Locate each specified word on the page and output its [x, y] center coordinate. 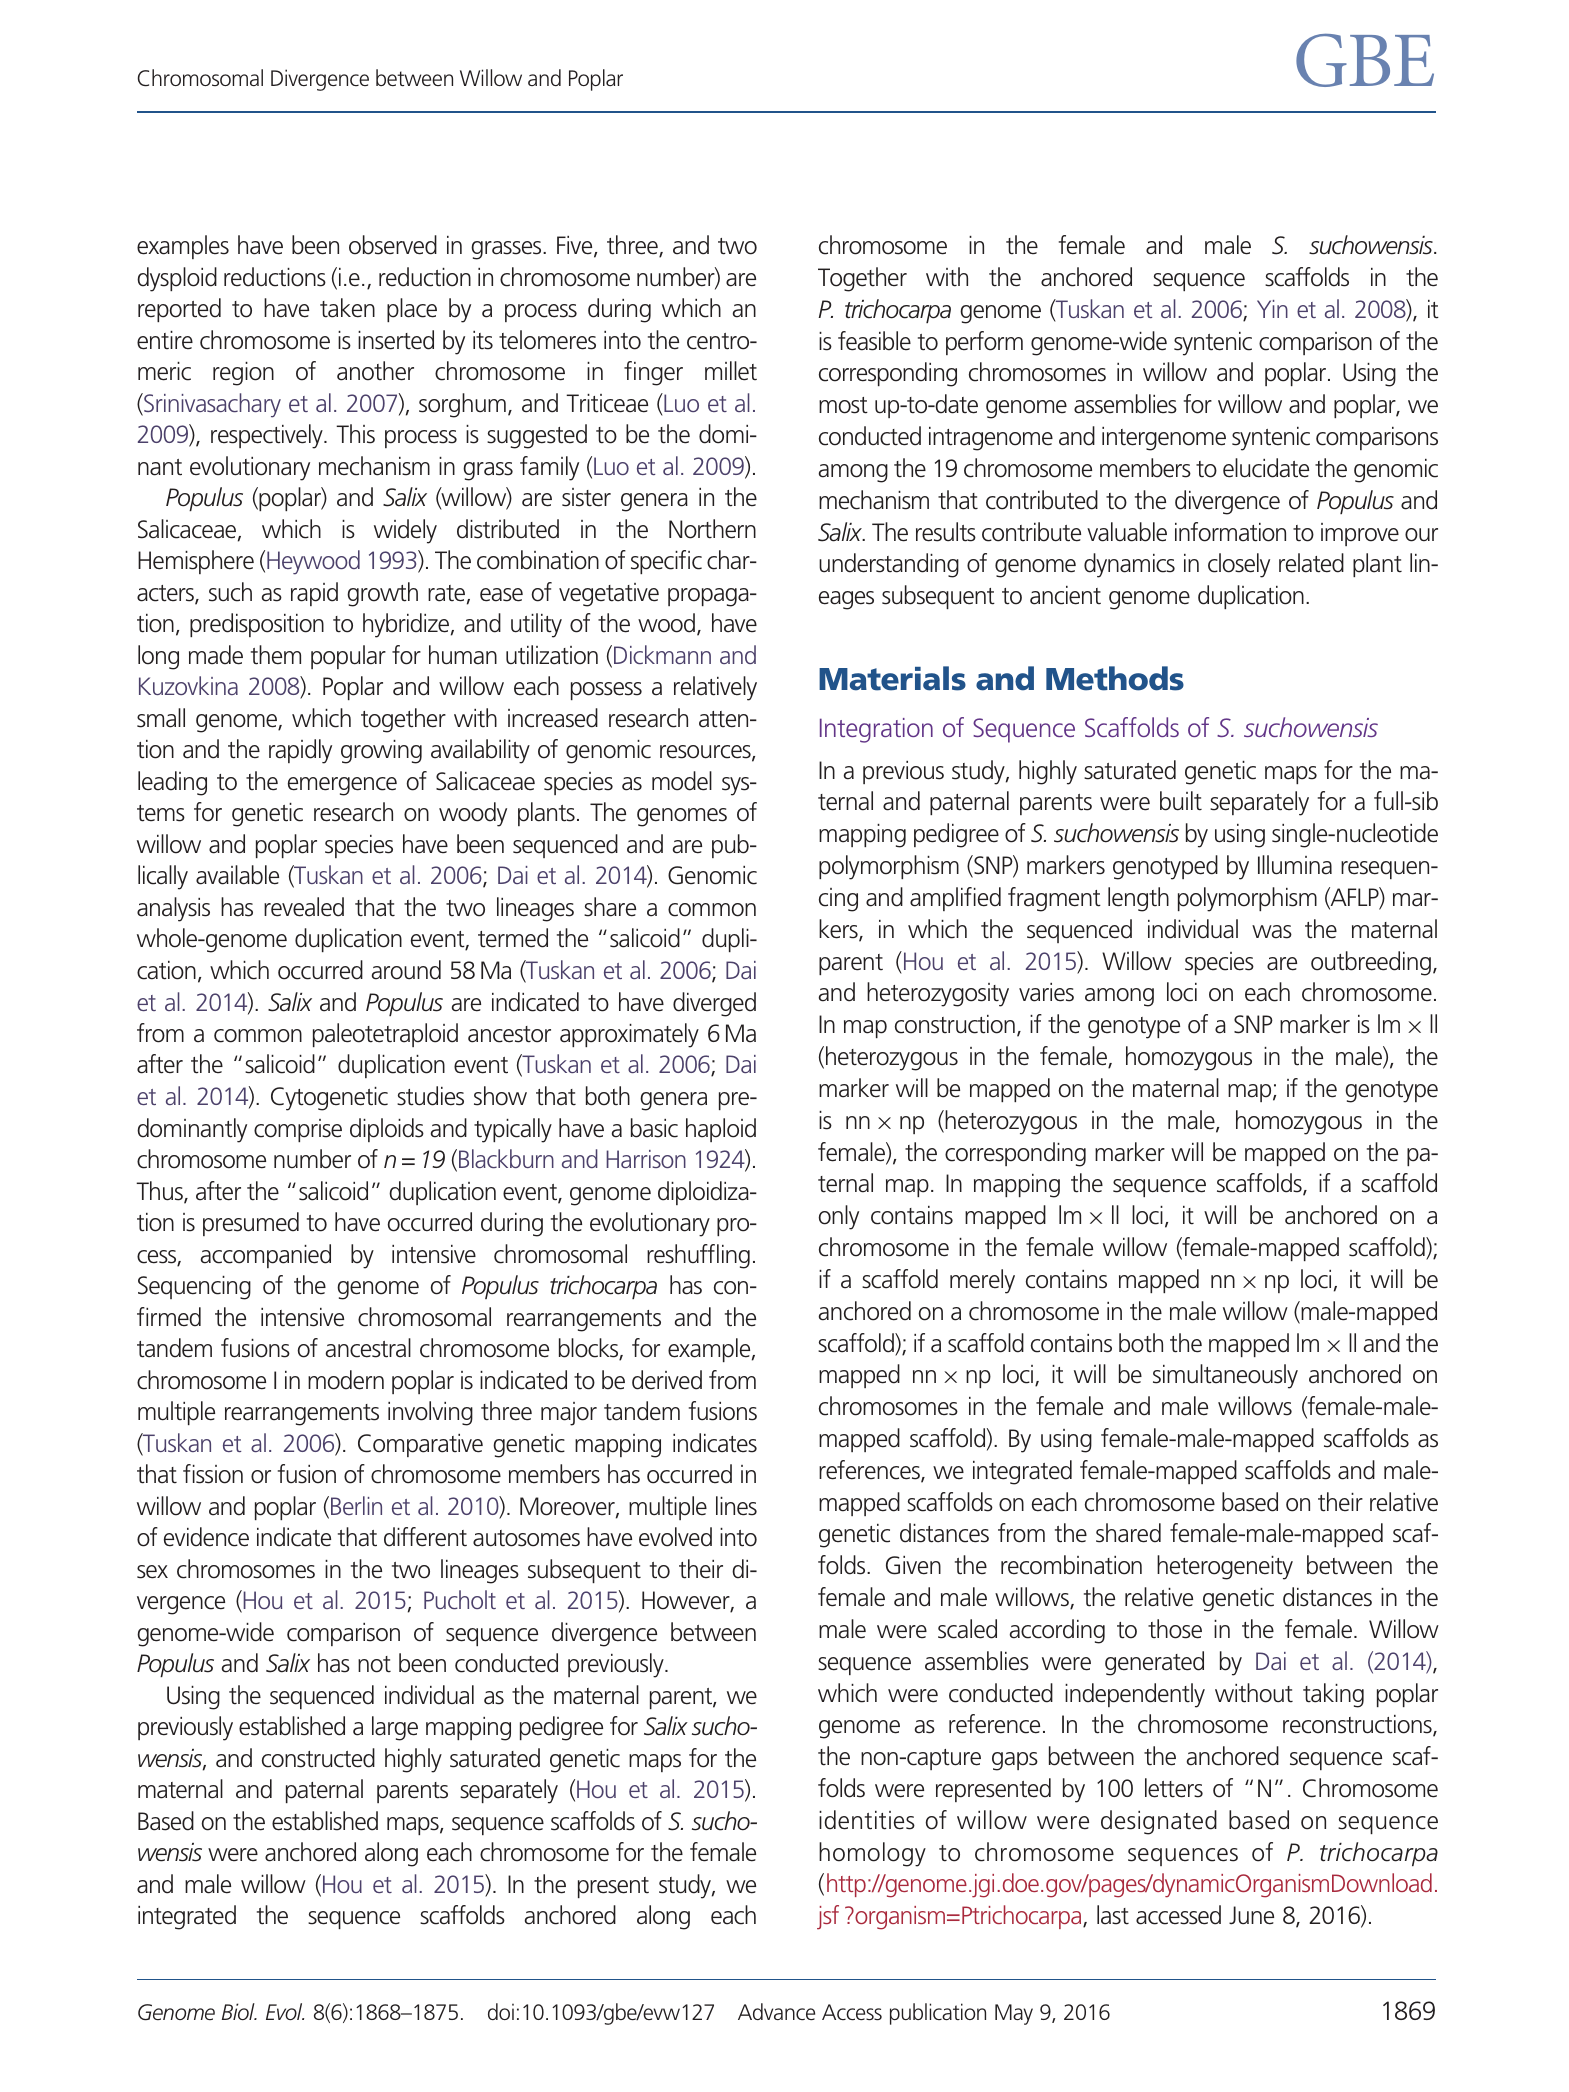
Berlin [356, 1505]
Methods [1115, 678]
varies [1046, 992]
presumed [251, 1224]
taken [347, 308]
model [682, 781]
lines [736, 1506]
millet [731, 371]
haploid [721, 1130]
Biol [239, 2011]
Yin [1272, 309]
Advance [776, 2011]
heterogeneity [1225, 1567]
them [276, 655]
